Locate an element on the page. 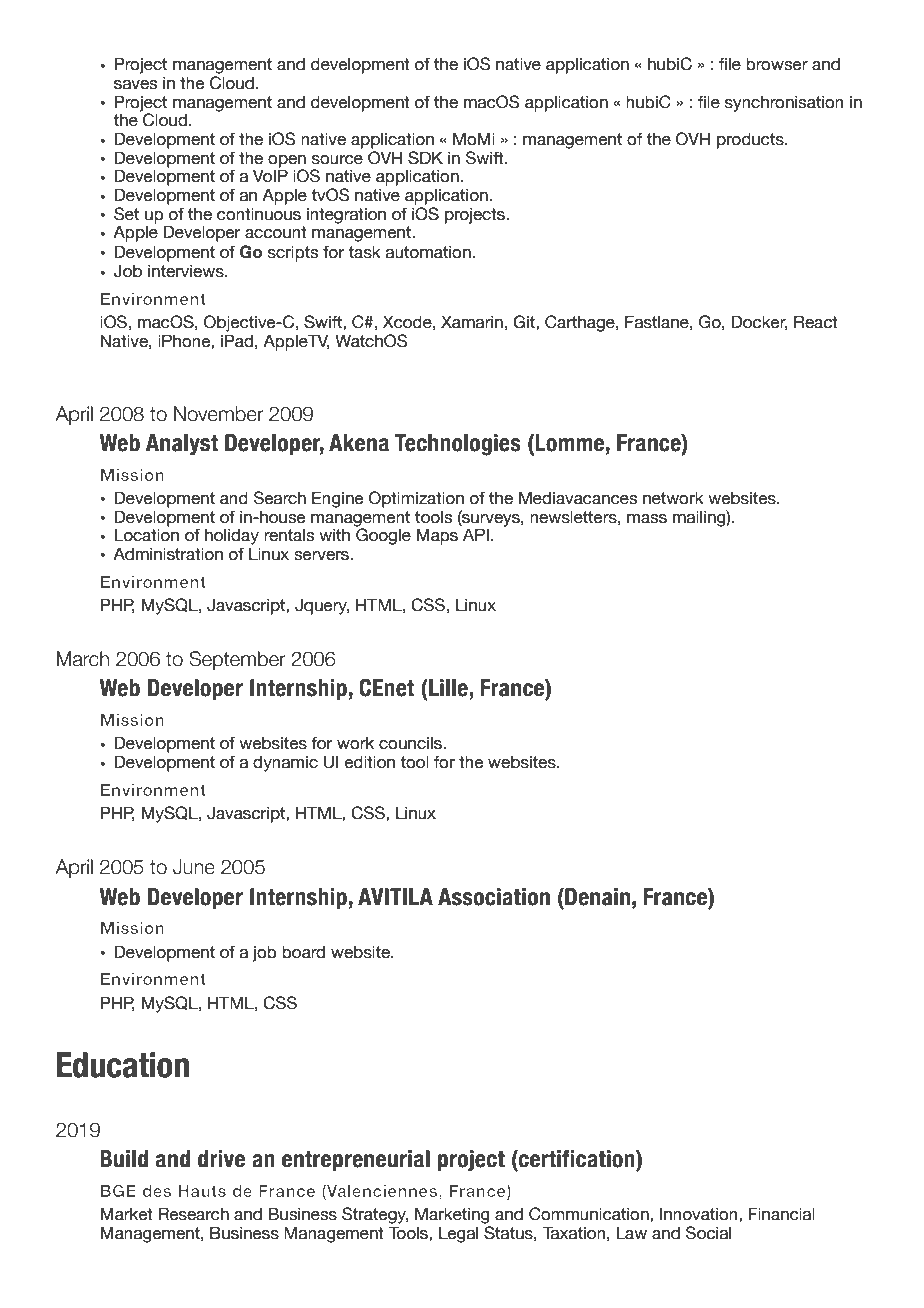 This page has width=924, height=1308. synchronisation is located at coordinates (784, 103).
